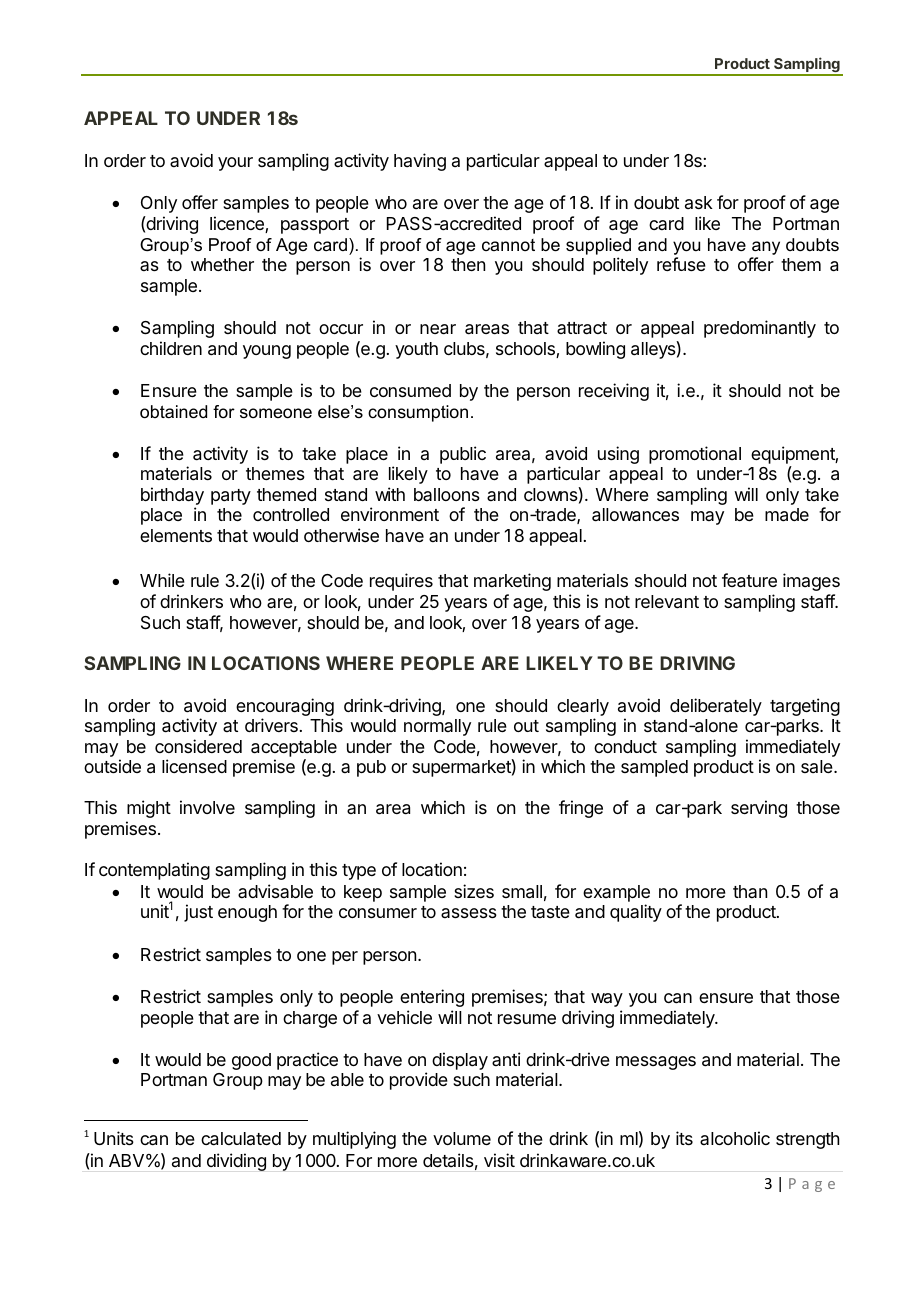 This page has height=1308, width=924. What do you see at coordinates (437, 727) in the page?
I see `normally` at bounding box center [437, 727].
